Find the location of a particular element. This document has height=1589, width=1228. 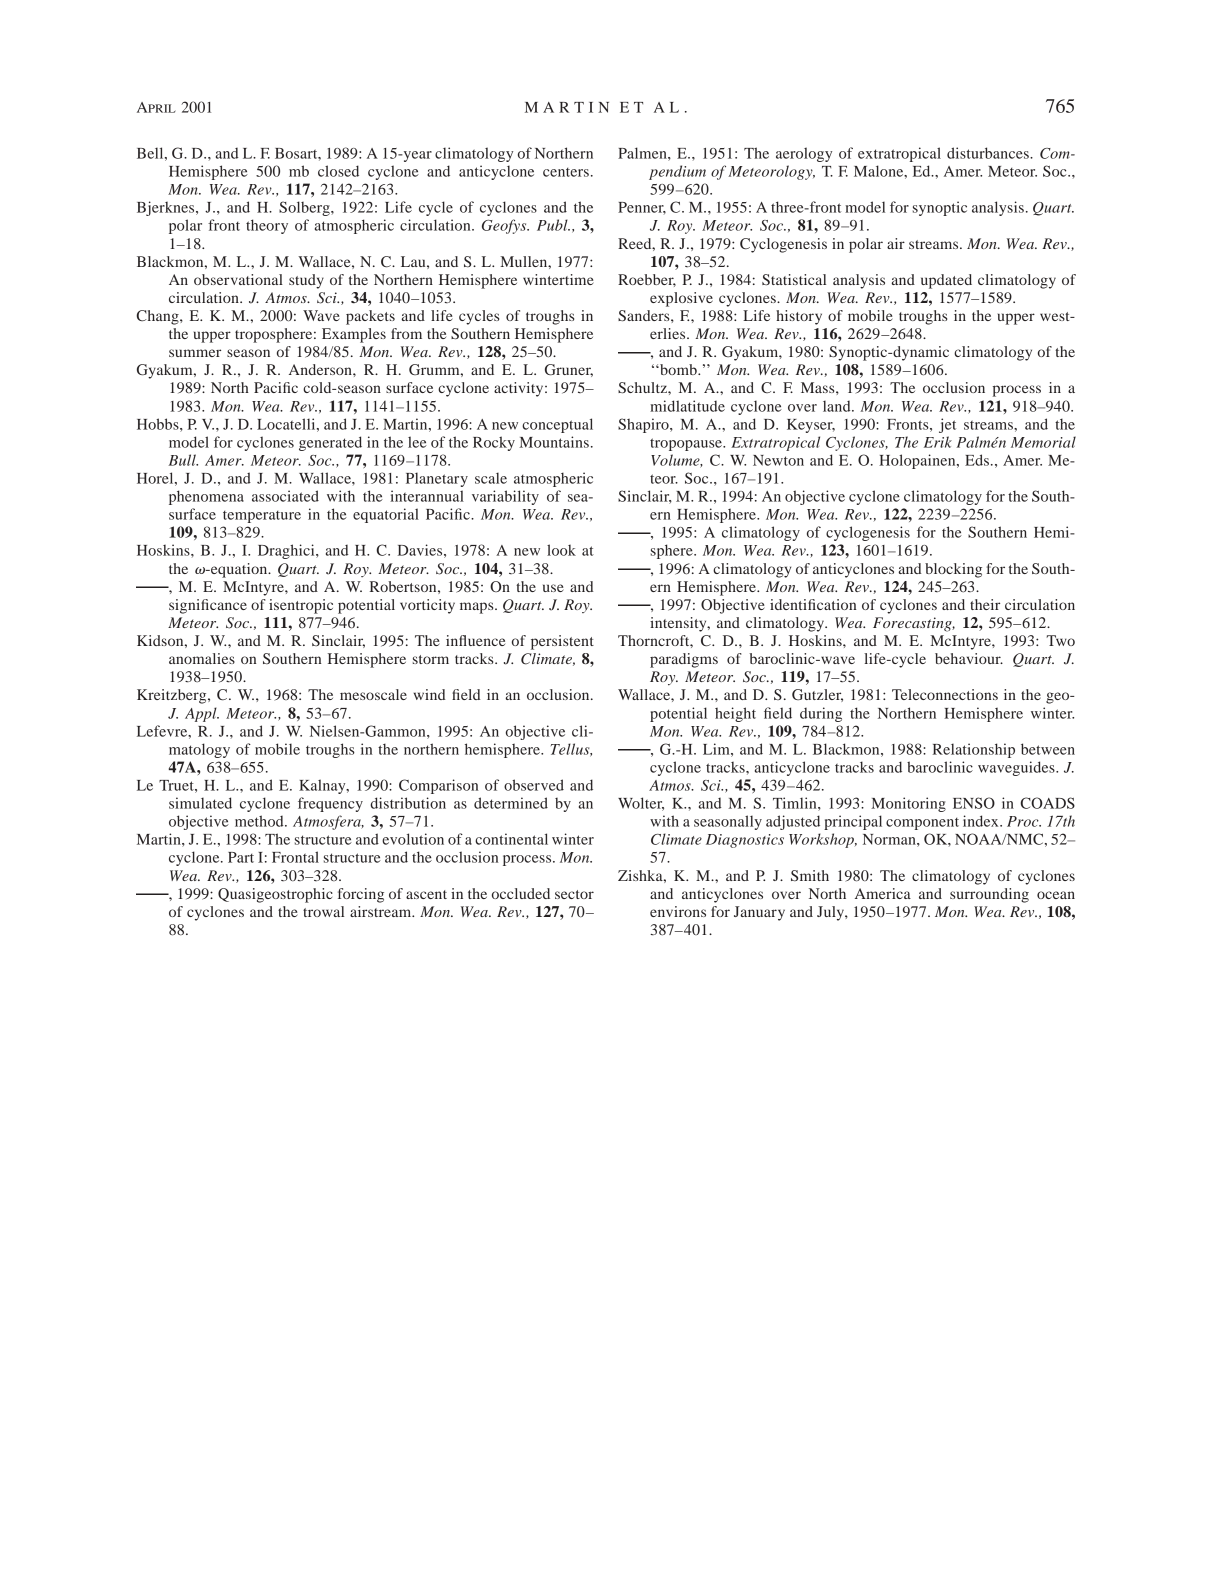

Part is located at coordinates (241, 857).
